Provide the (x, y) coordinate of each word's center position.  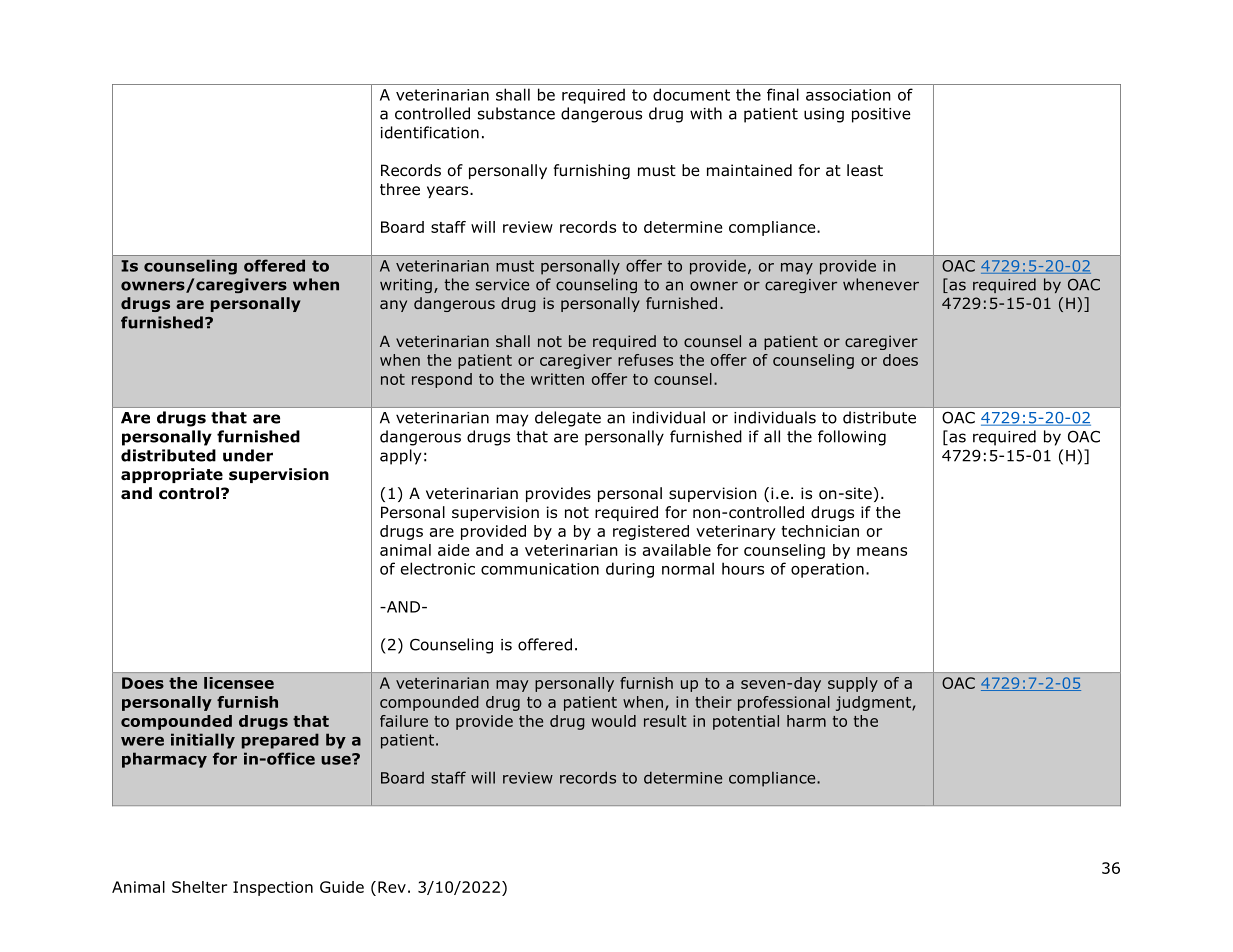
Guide (342, 887)
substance (516, 113)
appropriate (172, 475)
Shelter (199, 887)
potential (746, 722)
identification (430, 132)
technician (820, 531)
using (824, 115)
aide (453, 550)
